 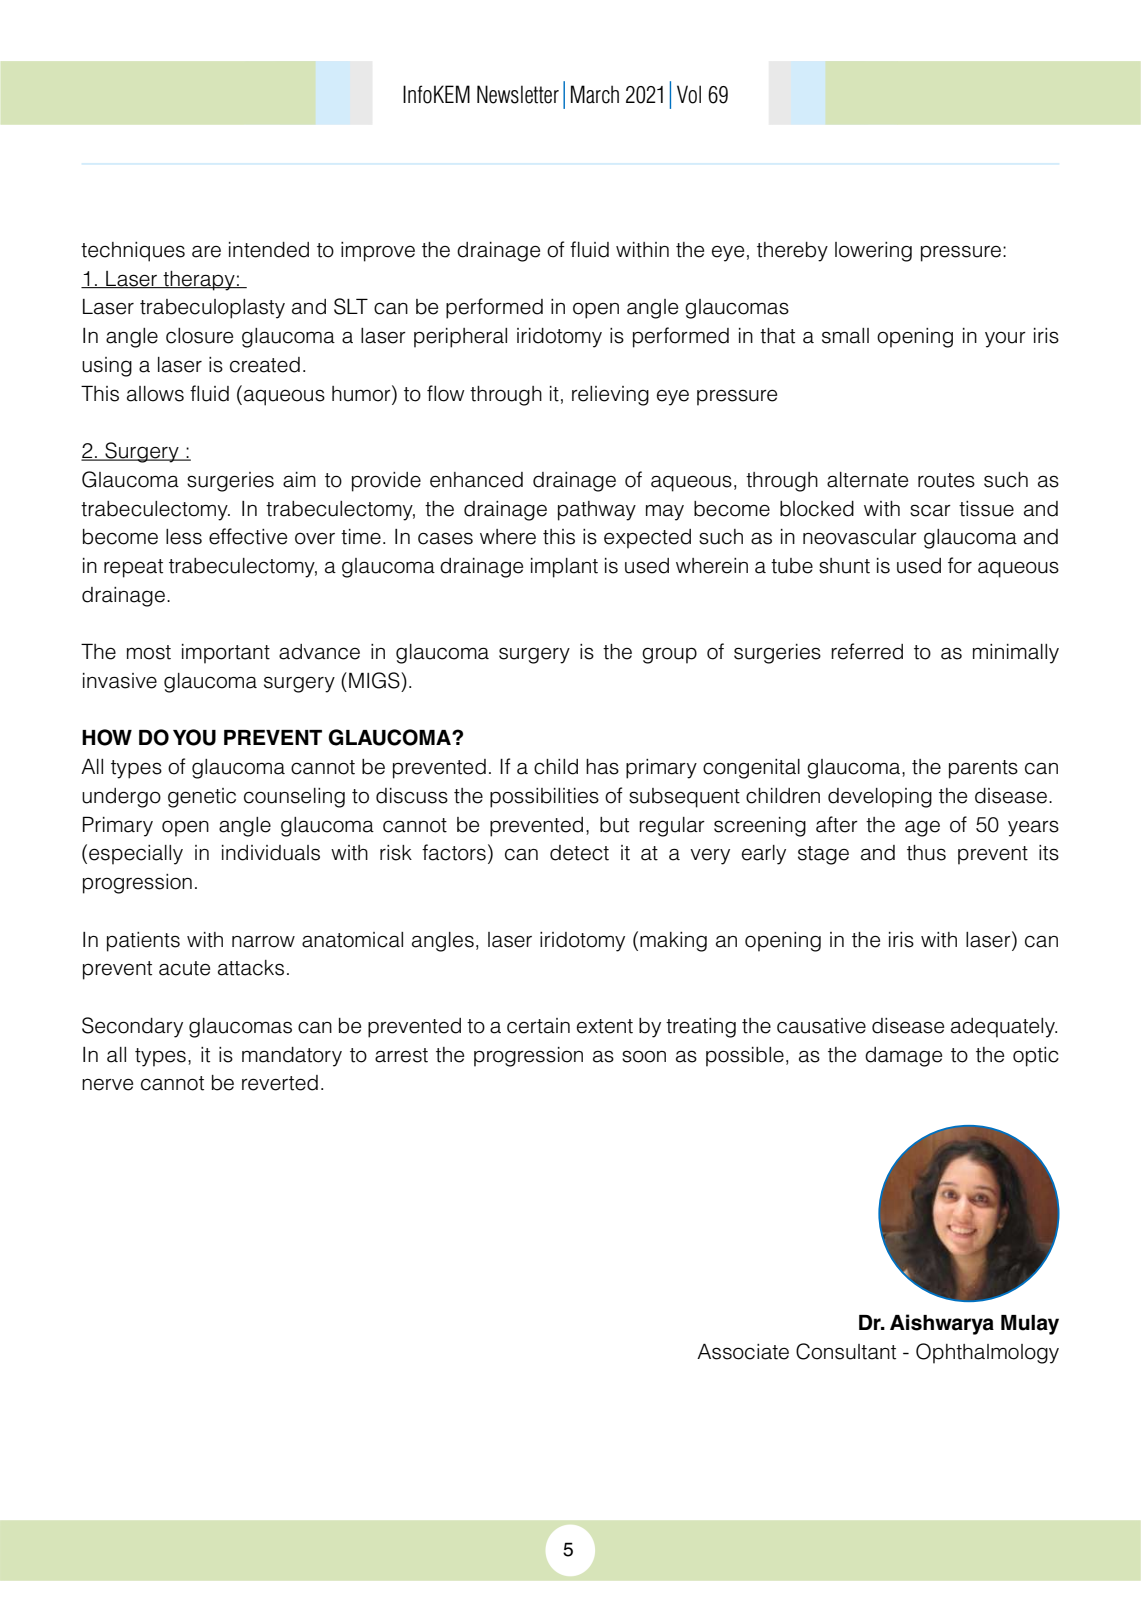 I want to click on important, so click(x=226, y=654).
